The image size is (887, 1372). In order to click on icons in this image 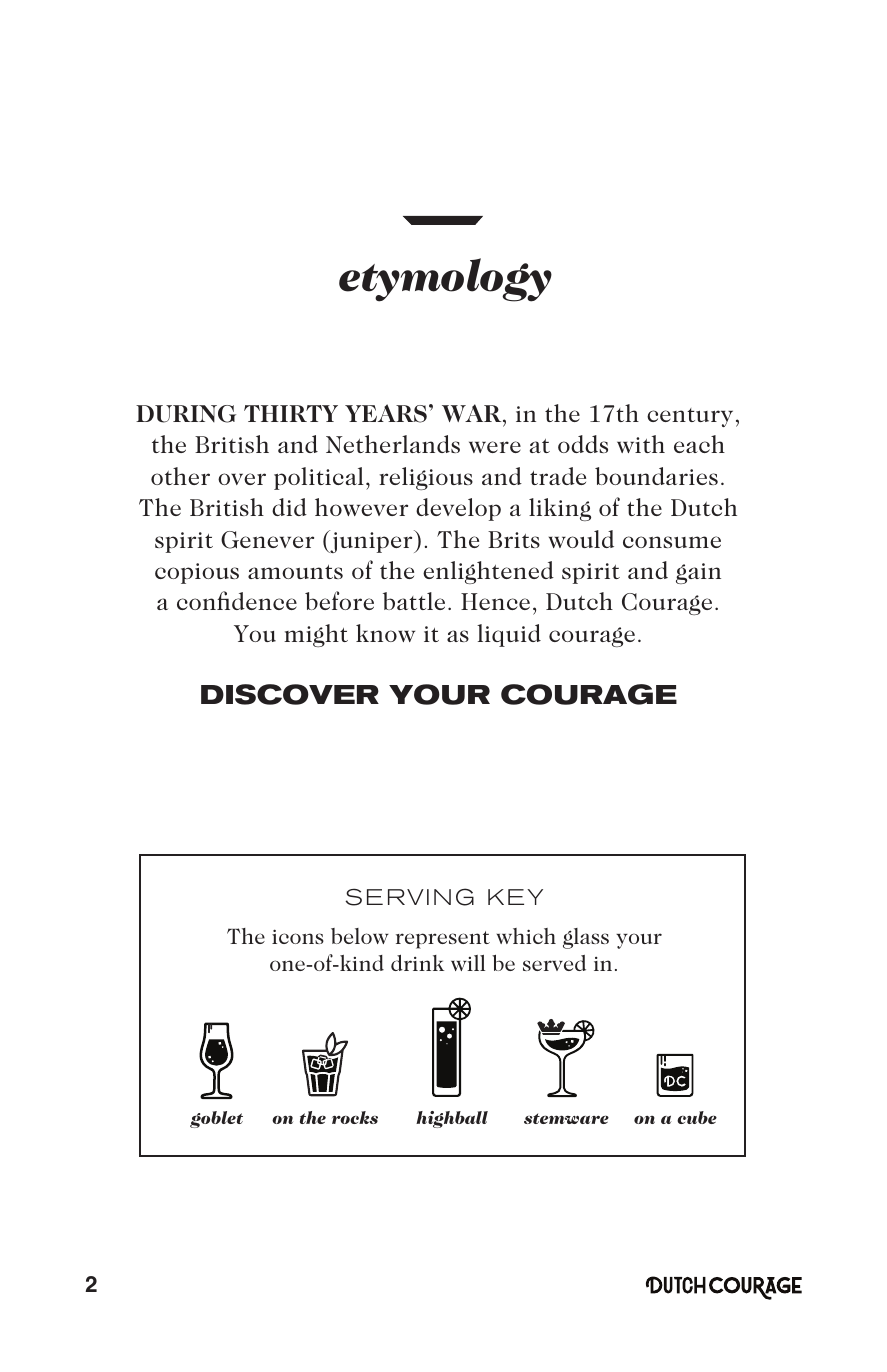, I will do `click(298, 936)`.
